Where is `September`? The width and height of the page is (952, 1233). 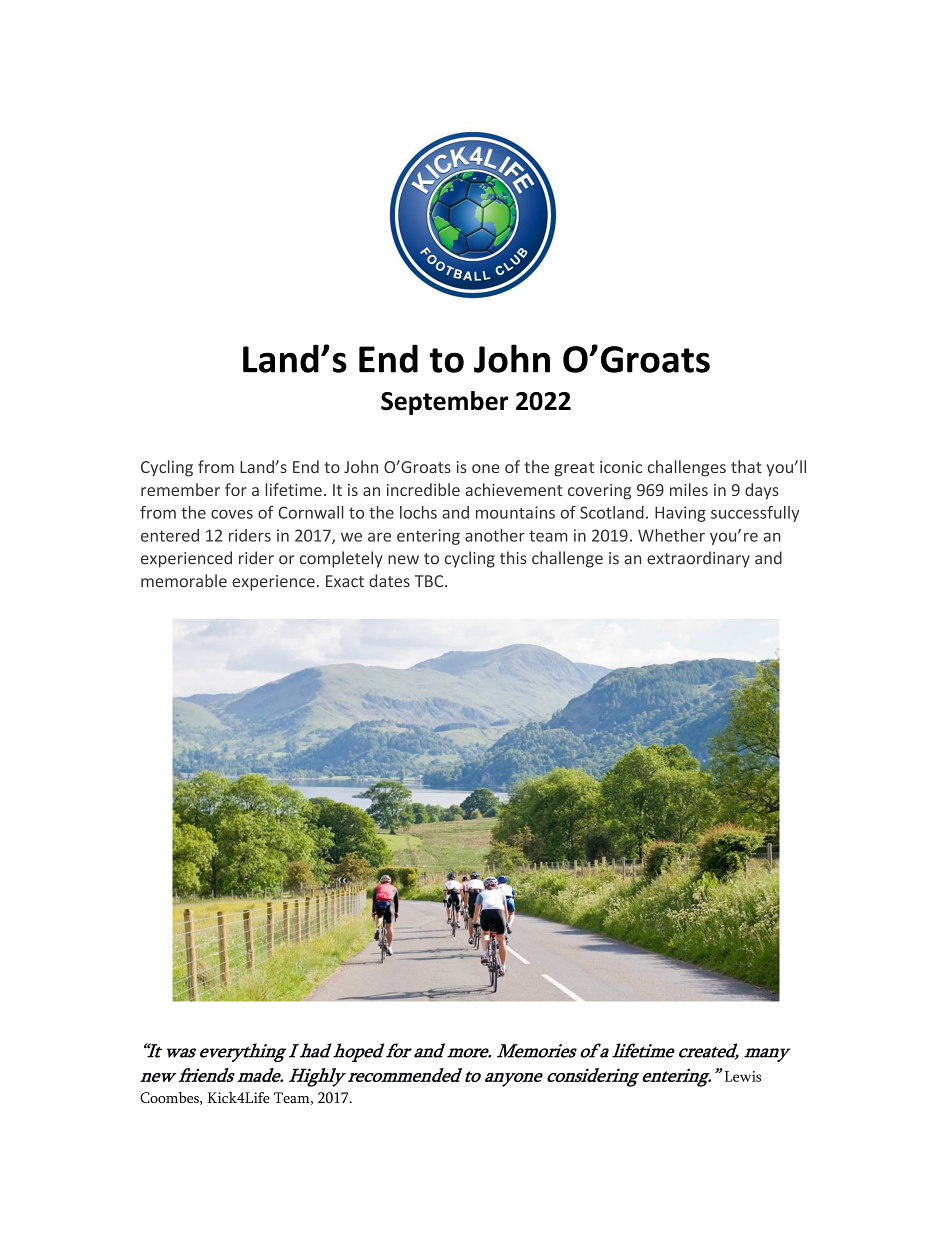 September is located at coordinates (445, 403).
